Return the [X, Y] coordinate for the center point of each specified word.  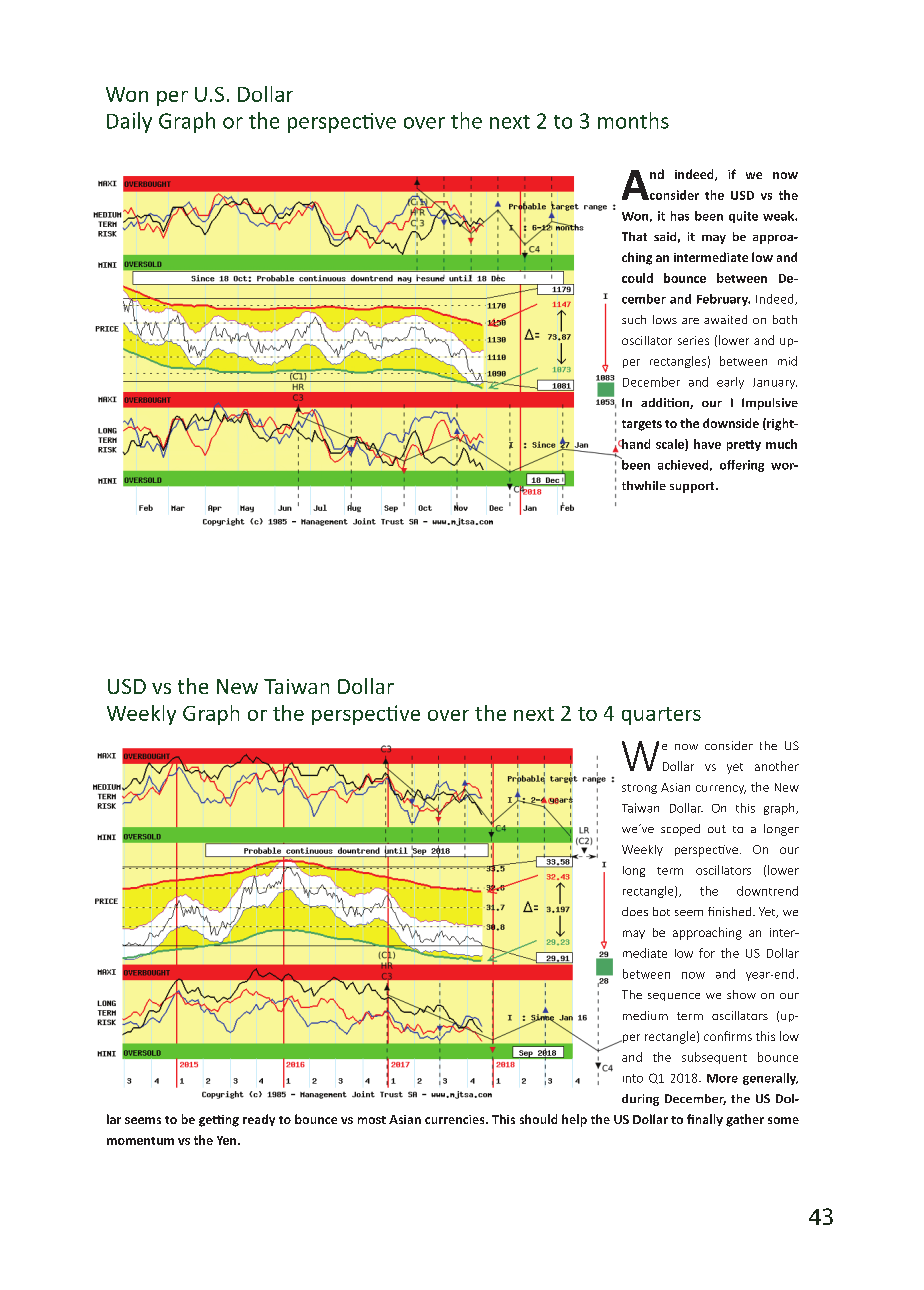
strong [639, 789]
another [777, 766]
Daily [129, 122]
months [633, 120]
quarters [661, 716]
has [680, 216]
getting [219, 1121]
